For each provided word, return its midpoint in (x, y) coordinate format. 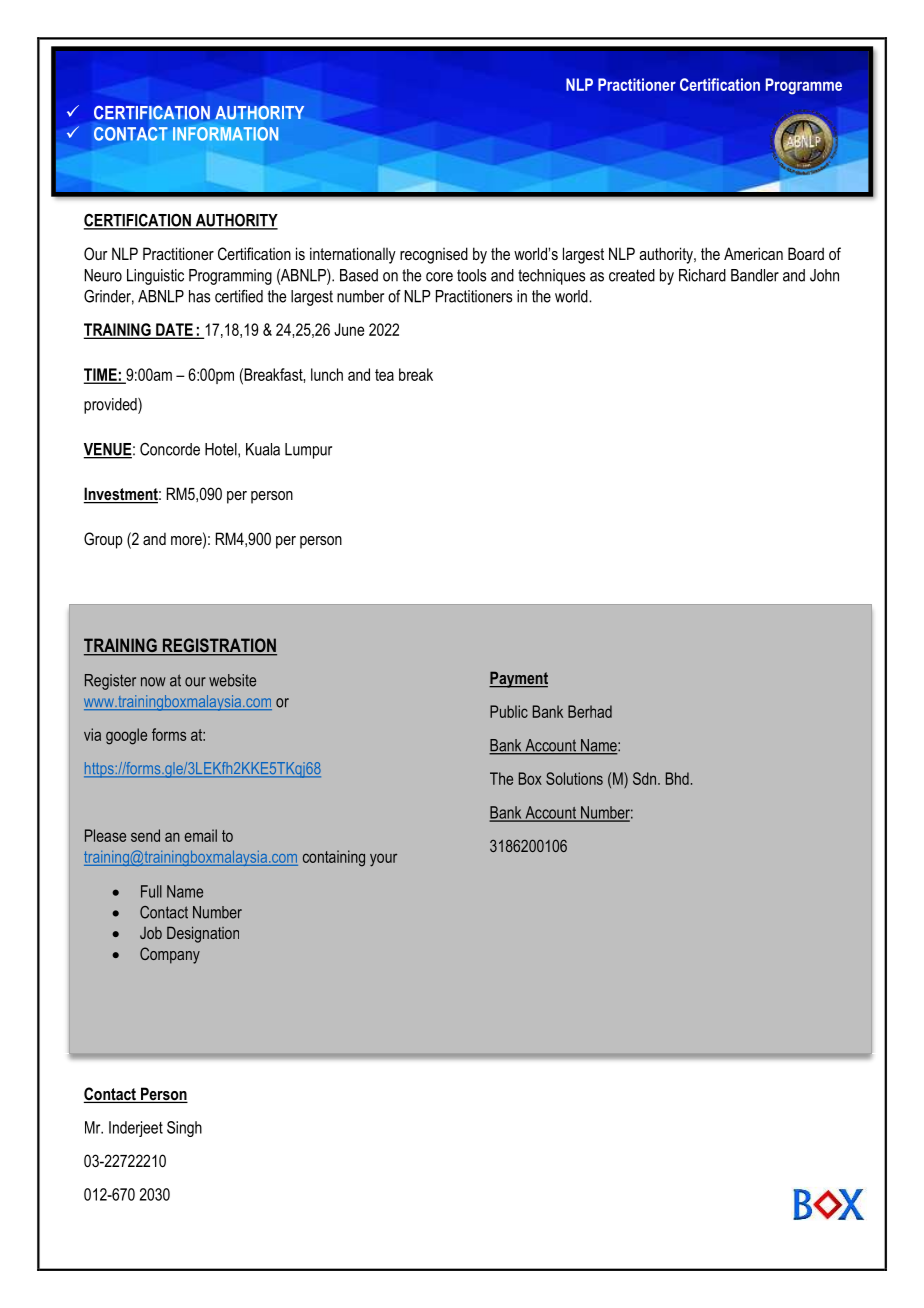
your (383, 860)
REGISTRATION (218, 646)
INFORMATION (225, 134)
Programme (803, 86)
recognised (434, 255)
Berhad (590, 711)
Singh (184, 1129)
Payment (518, 679)
